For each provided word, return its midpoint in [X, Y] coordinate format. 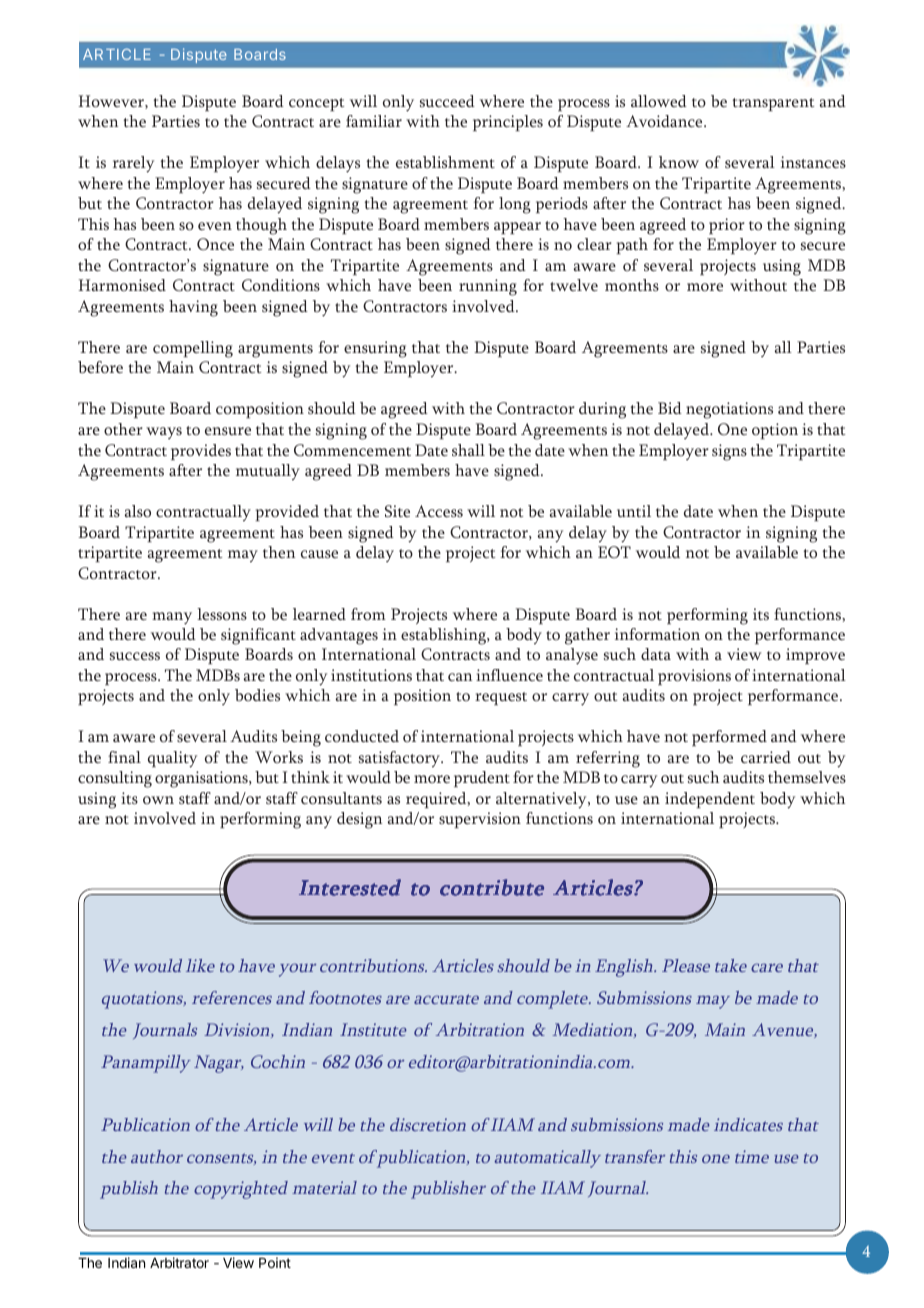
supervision [480, 820]
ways [164, 433]
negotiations [729, 410]
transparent [773, 104]
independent [710, 800]
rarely [133, 164]
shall [468, 450]
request [501, 698]
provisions [694, 677]
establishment [445, 162]
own [158, 800]
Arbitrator [179, 1262]
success [135, 656]
